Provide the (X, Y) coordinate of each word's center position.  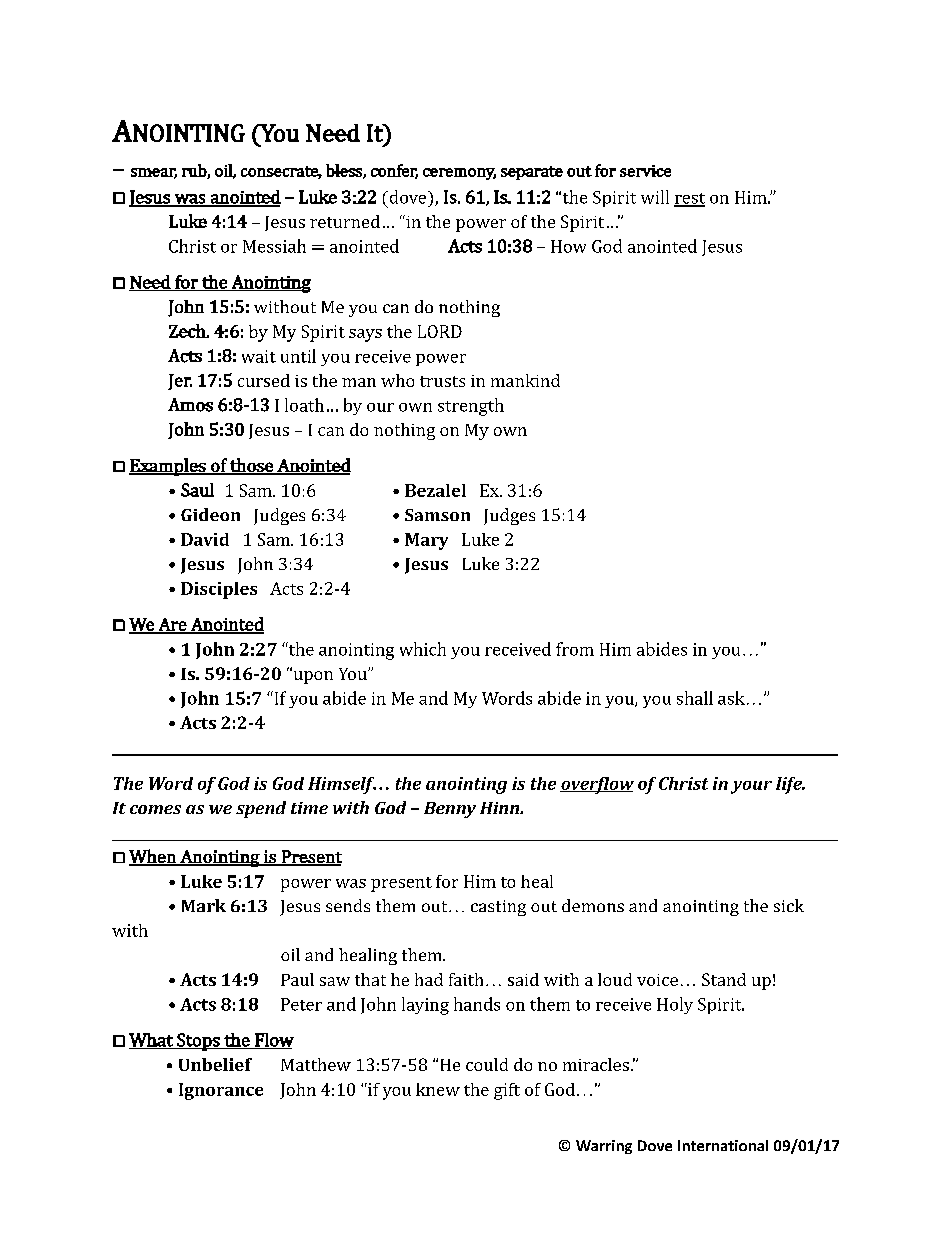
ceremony (459, 174)
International (723, 1145)
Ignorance (221, 1091)
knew (438, 1089)
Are (172, 626)
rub (195, 171)
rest (689, 199)
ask (731, 698)
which (423, 649)
